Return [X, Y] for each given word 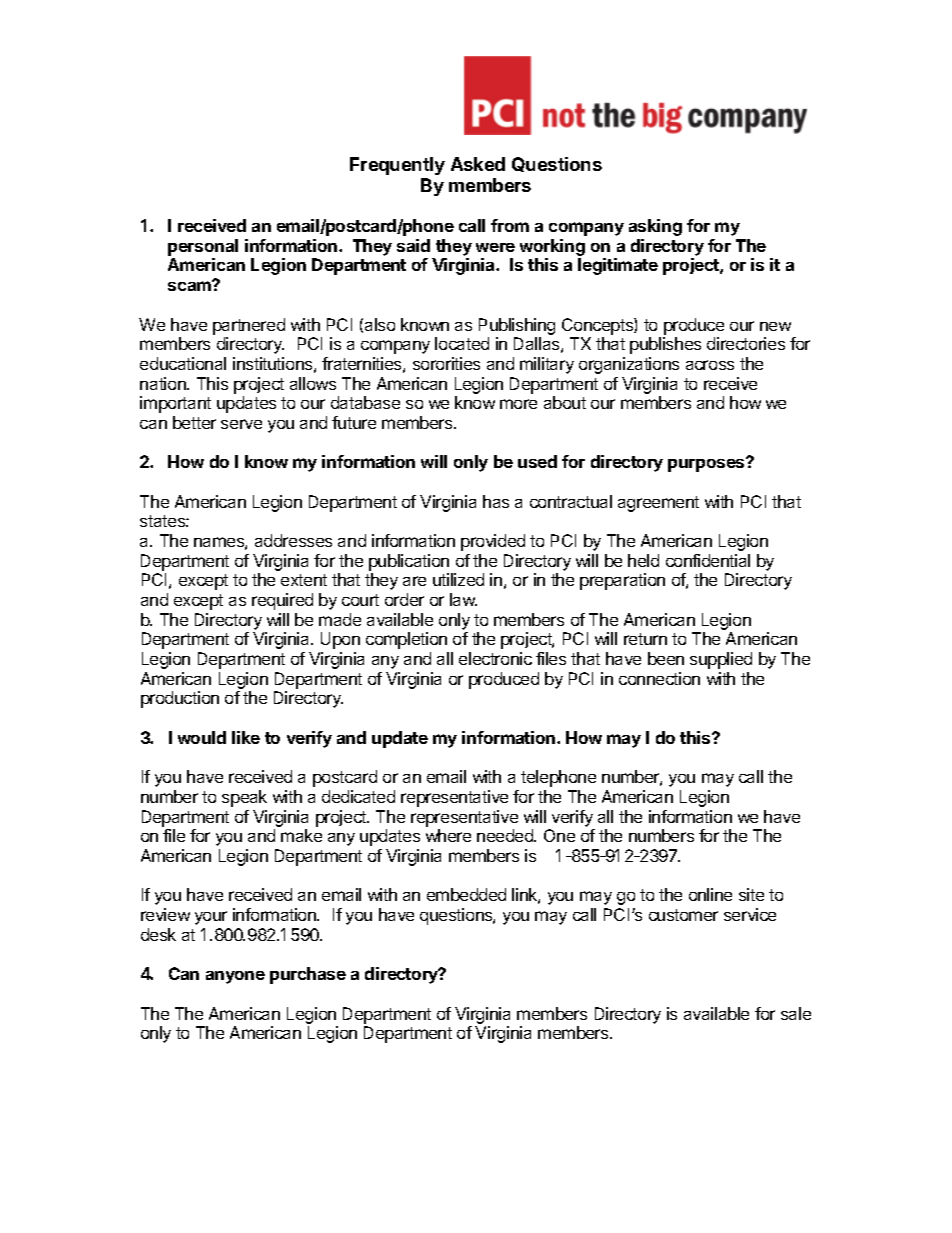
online [710, 894]
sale [796, 1013]
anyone [235, 977]
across [710, 365]
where [448, 835]
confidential [708, 560]
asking [655, 227]
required [282, 601]
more [518, 404]
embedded [466, 894]
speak [244, 798]
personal [203, 247]
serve [241, 424]
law [463, 599]
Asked [478, 164]
